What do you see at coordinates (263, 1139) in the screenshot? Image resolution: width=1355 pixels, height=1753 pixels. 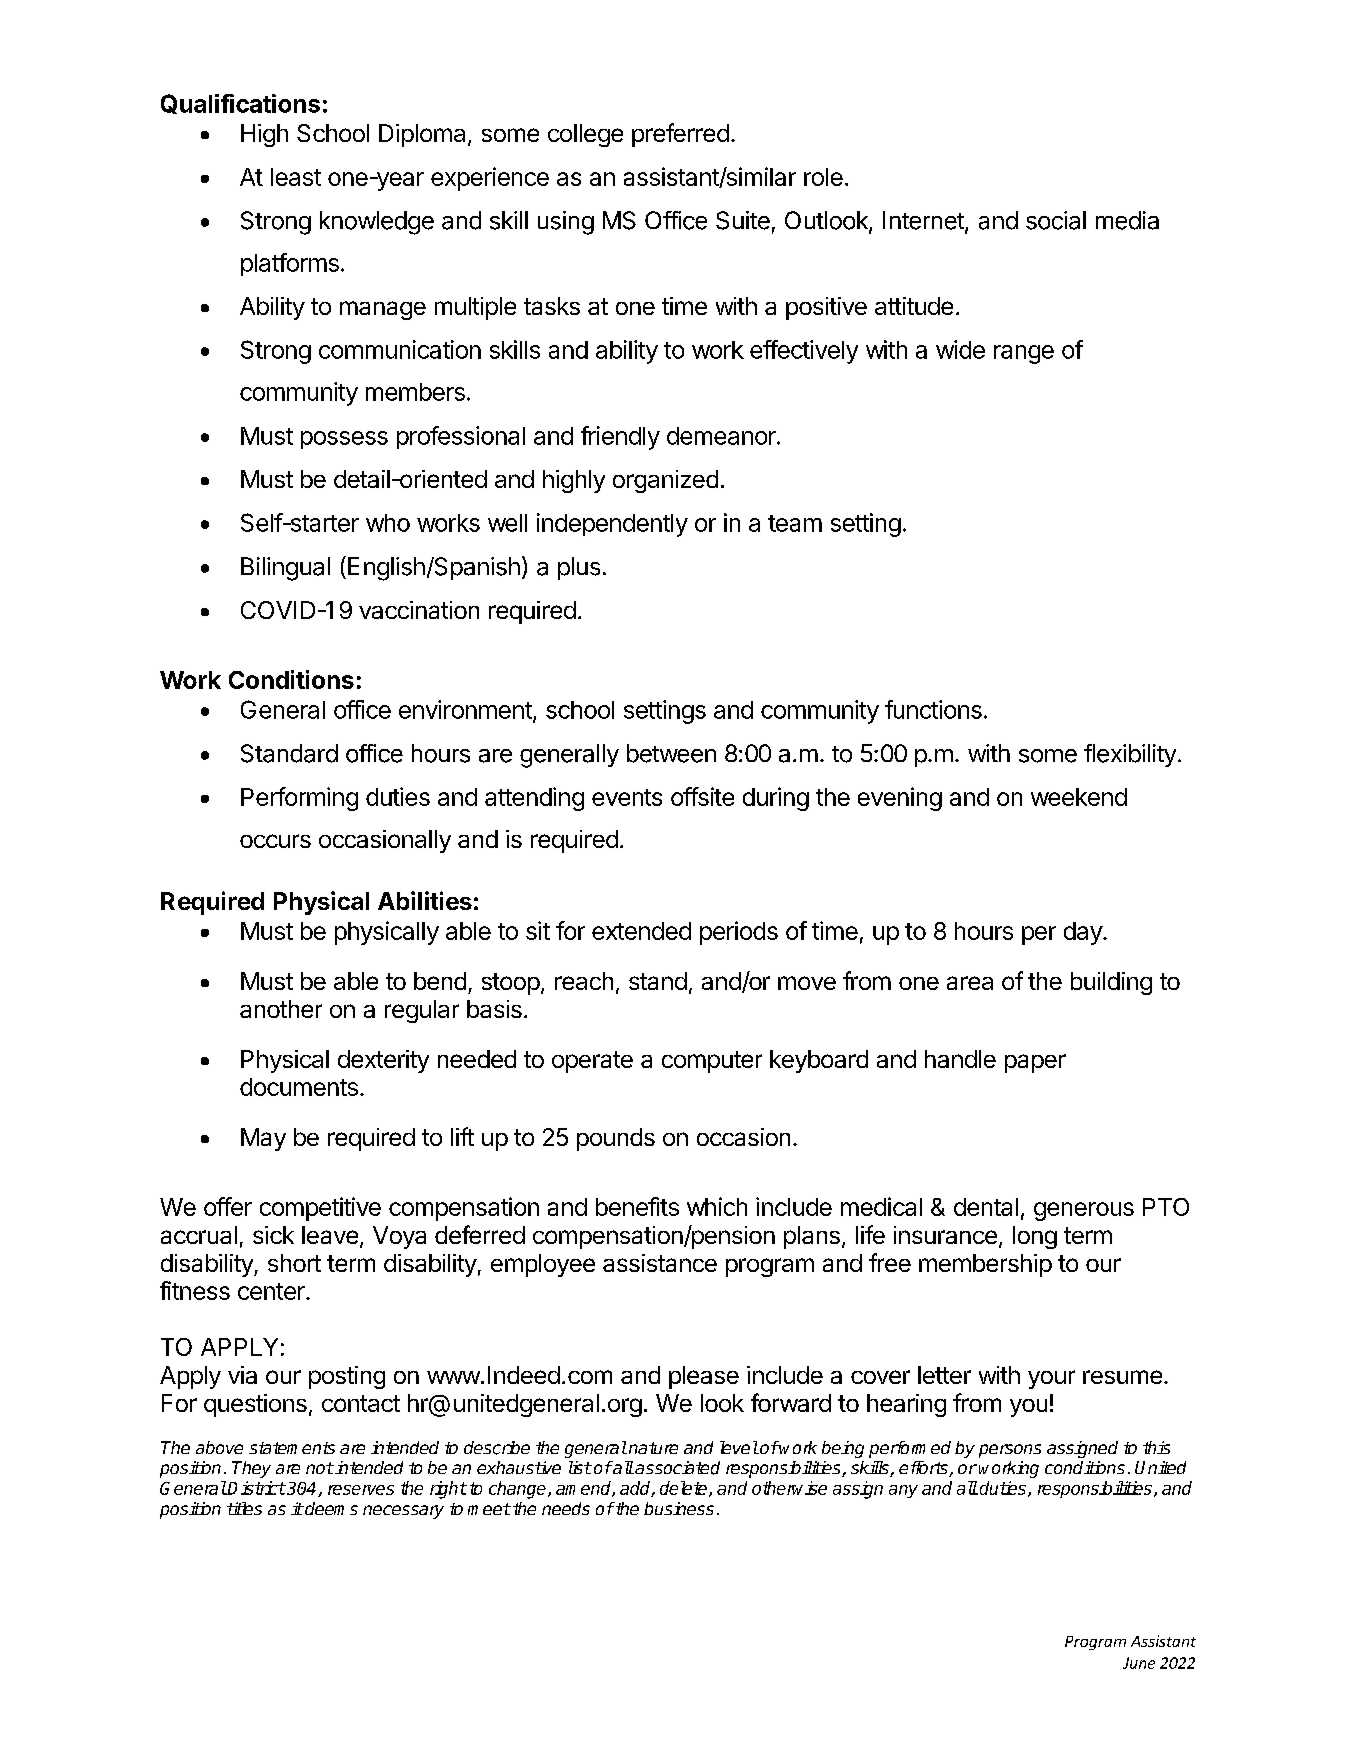 I see `May` at bounding box center [263, 1139].
